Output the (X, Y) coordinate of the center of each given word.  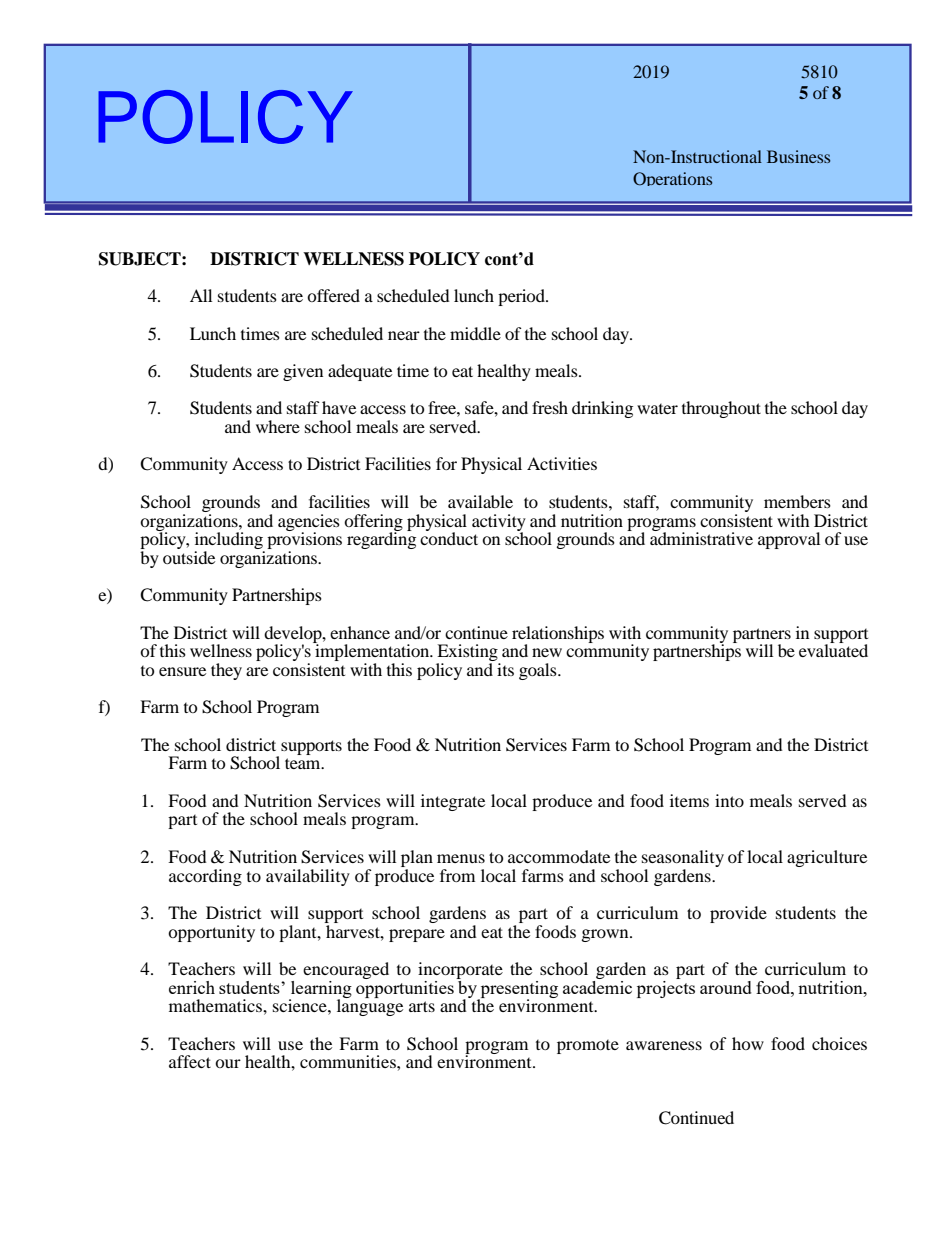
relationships (558, 635)
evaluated (833, 649)
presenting (518, 990)
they (226, 671)
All (201, 295)
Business (798, 156)
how (748, 1043)
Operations (672, 179)
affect (190, 1061)
